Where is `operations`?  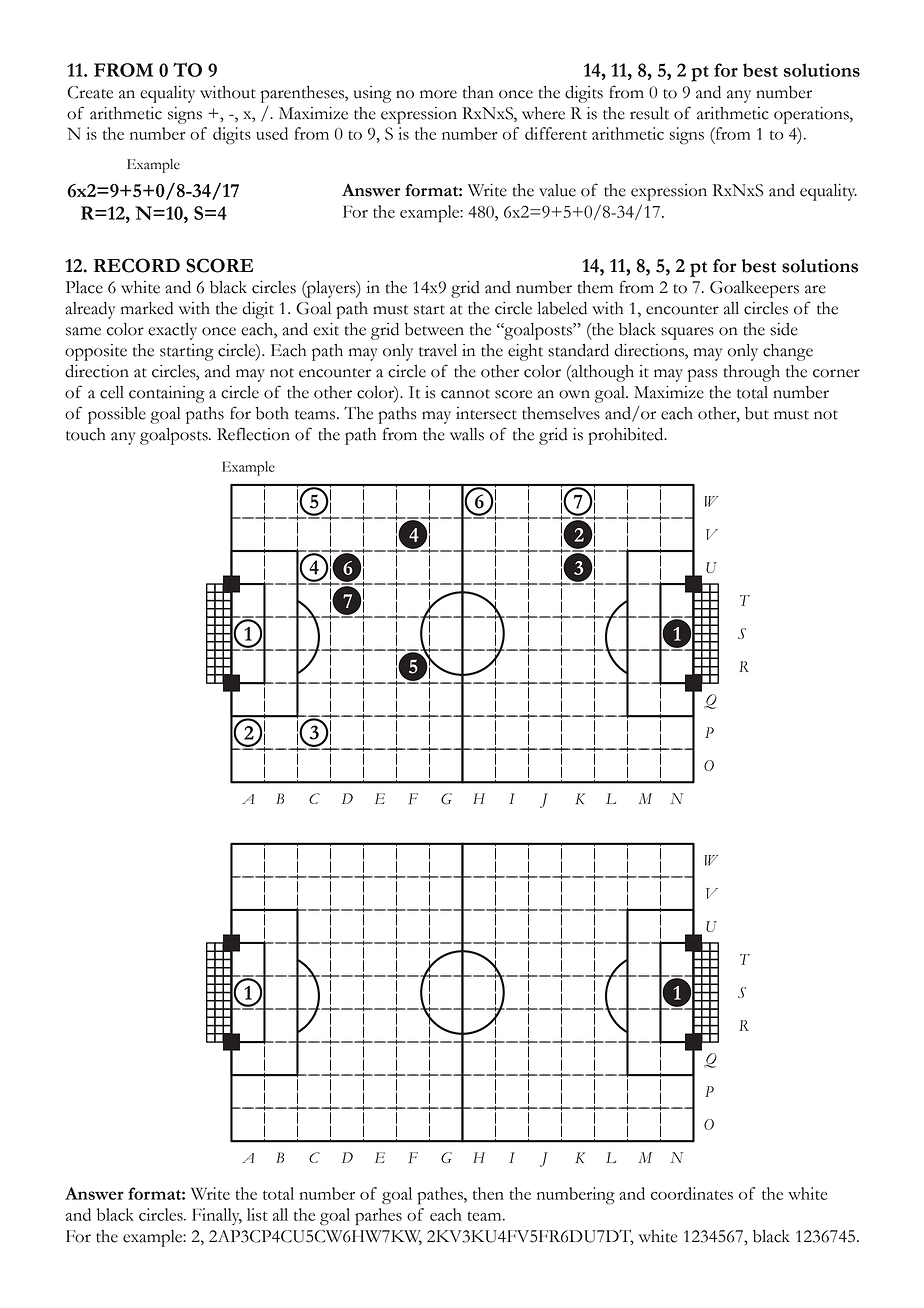
operations is located at coordinates (812, 115).
